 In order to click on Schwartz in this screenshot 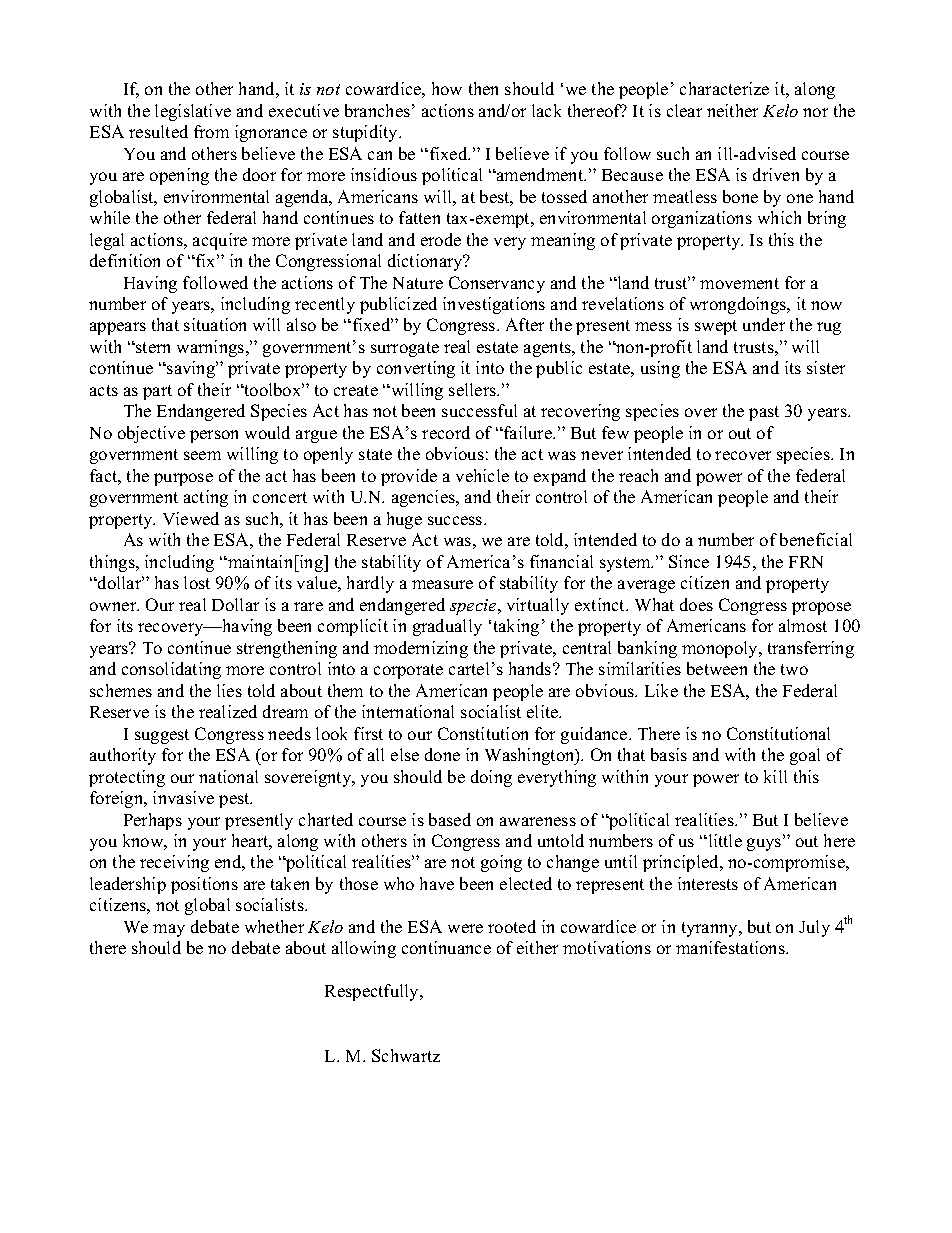, I will do `click(406, 1055)`.
